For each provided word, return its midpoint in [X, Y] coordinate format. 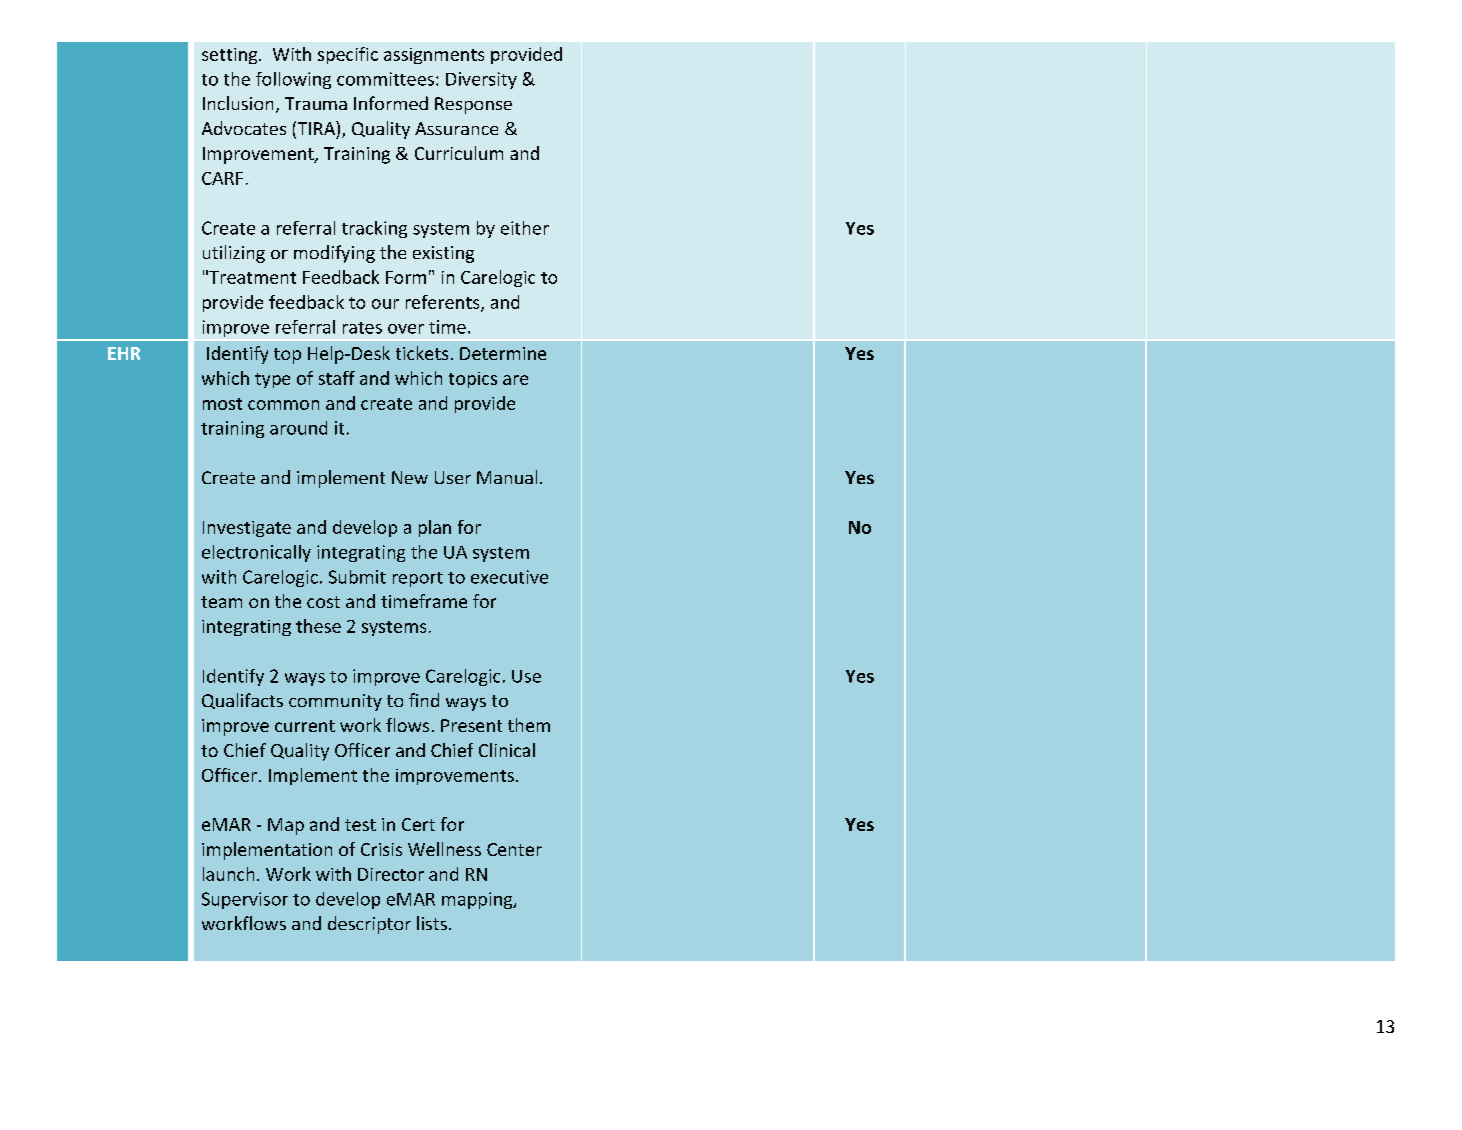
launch [228, 874]
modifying [334, 254]
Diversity [481, 80]
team [221, 602]
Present [471, 725]
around [298, 428]
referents [444, 303]
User [453, 477]
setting [231, 56]
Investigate [247, 529]
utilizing [234, 254]
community [335, 702]
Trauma [316, 103]
